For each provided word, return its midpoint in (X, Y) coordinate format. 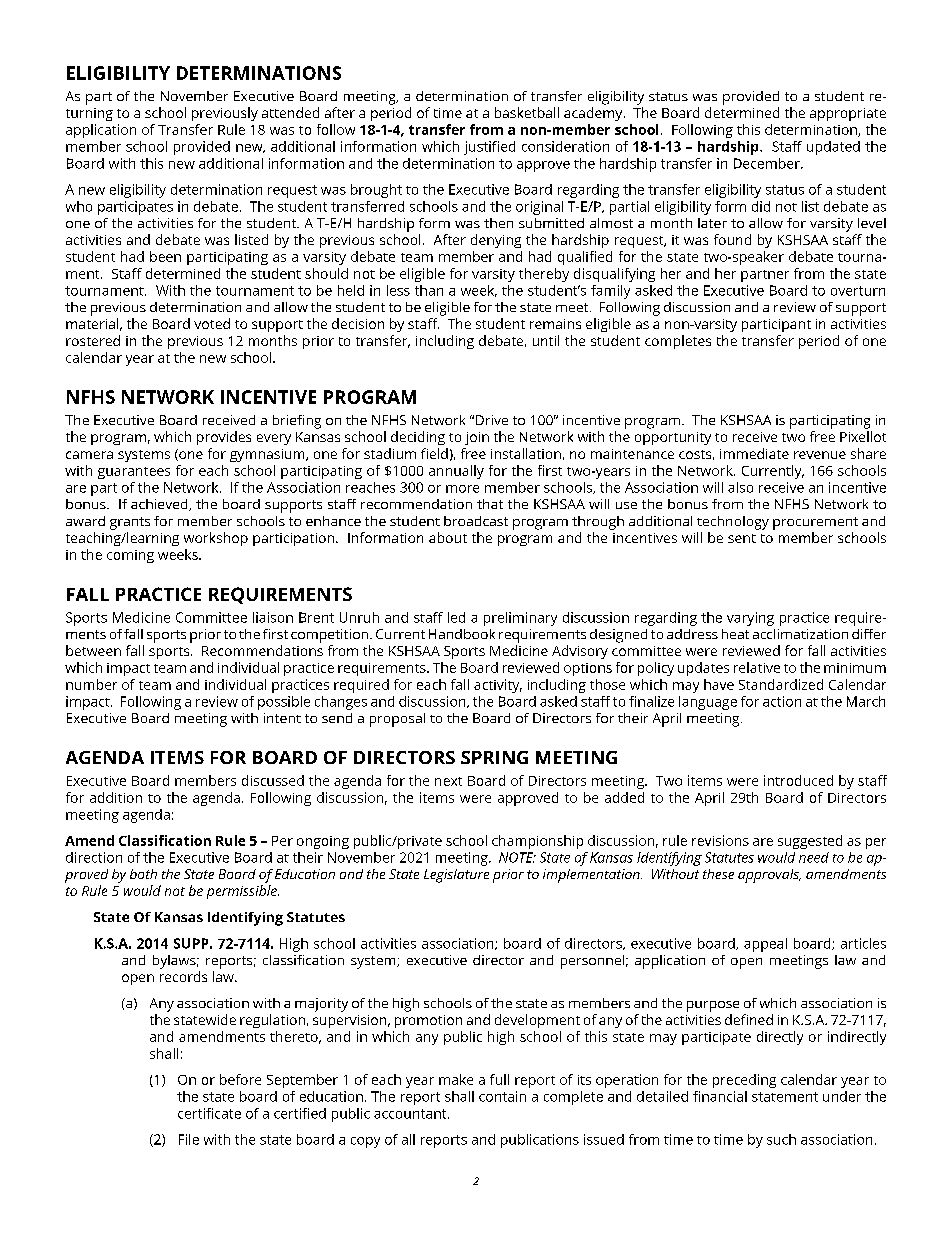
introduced (798, 780)
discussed (273, 780)
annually (456, 472)
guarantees (134, 473)
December (768, 163)
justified (489, 148)
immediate (754, 453)
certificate (209, 1113)
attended (290, 112)
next (448, 781)
